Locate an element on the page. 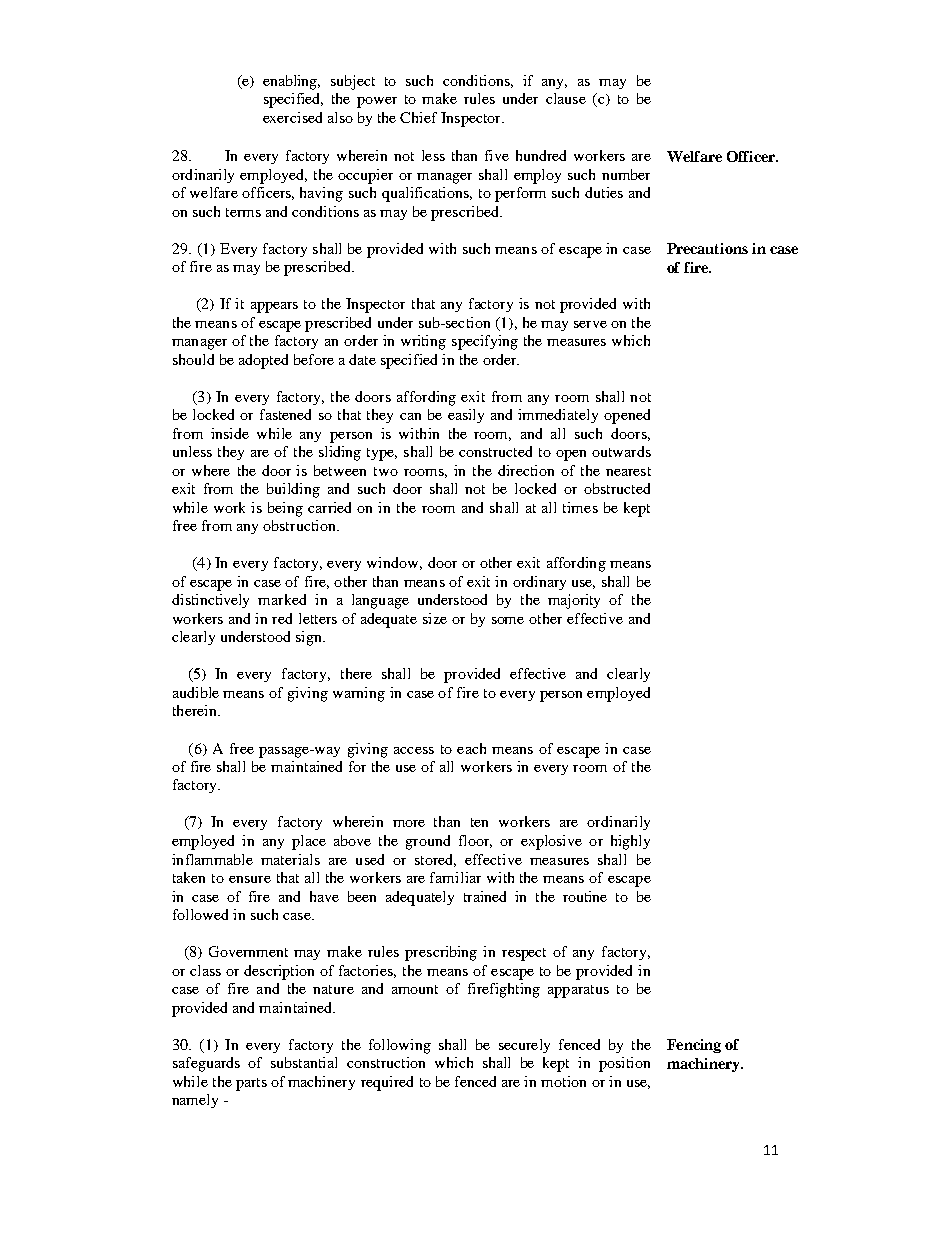  each is located at coordinates (471, 748).
